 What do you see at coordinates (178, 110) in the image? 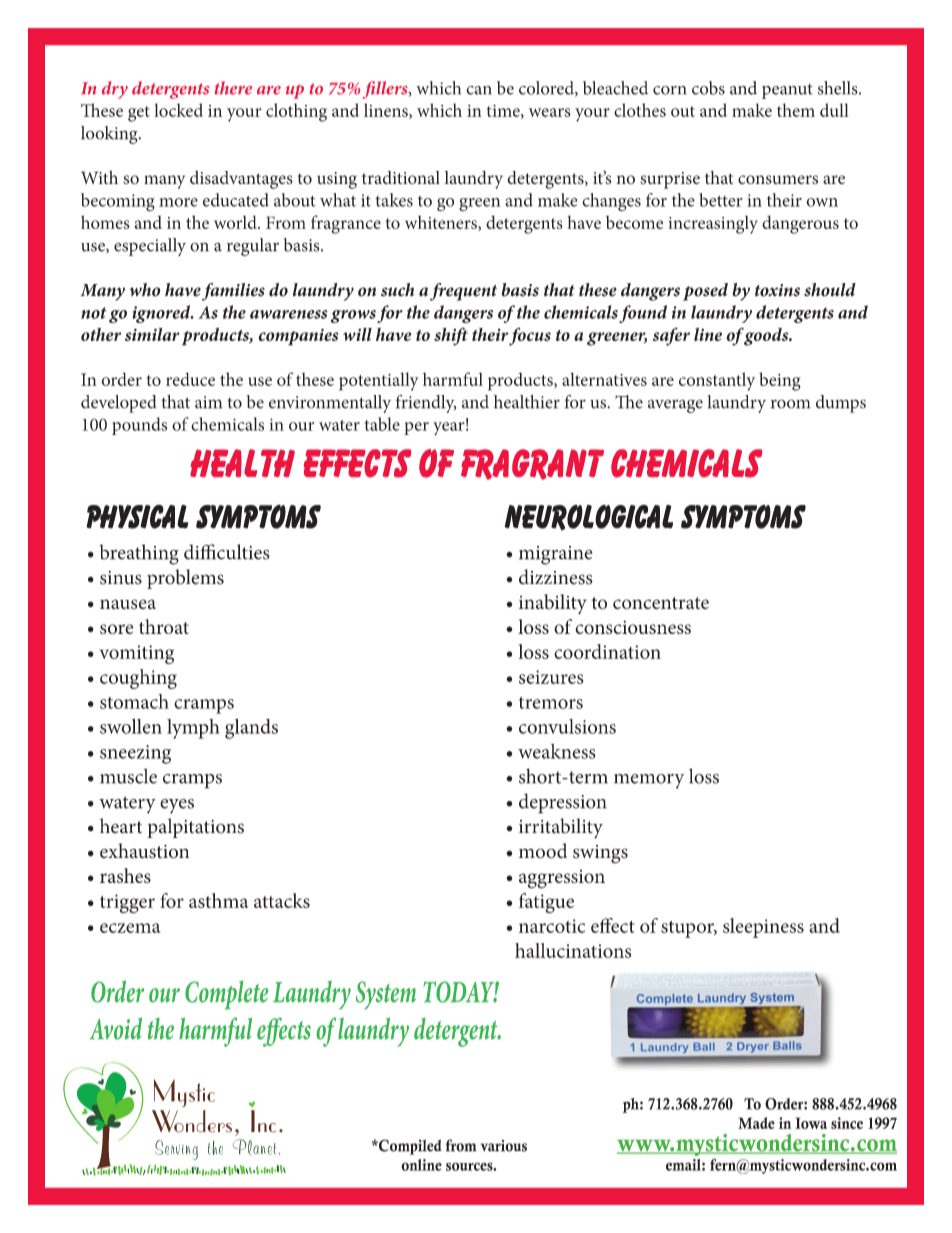
I see `locked` at bounding box center [178, 110].
